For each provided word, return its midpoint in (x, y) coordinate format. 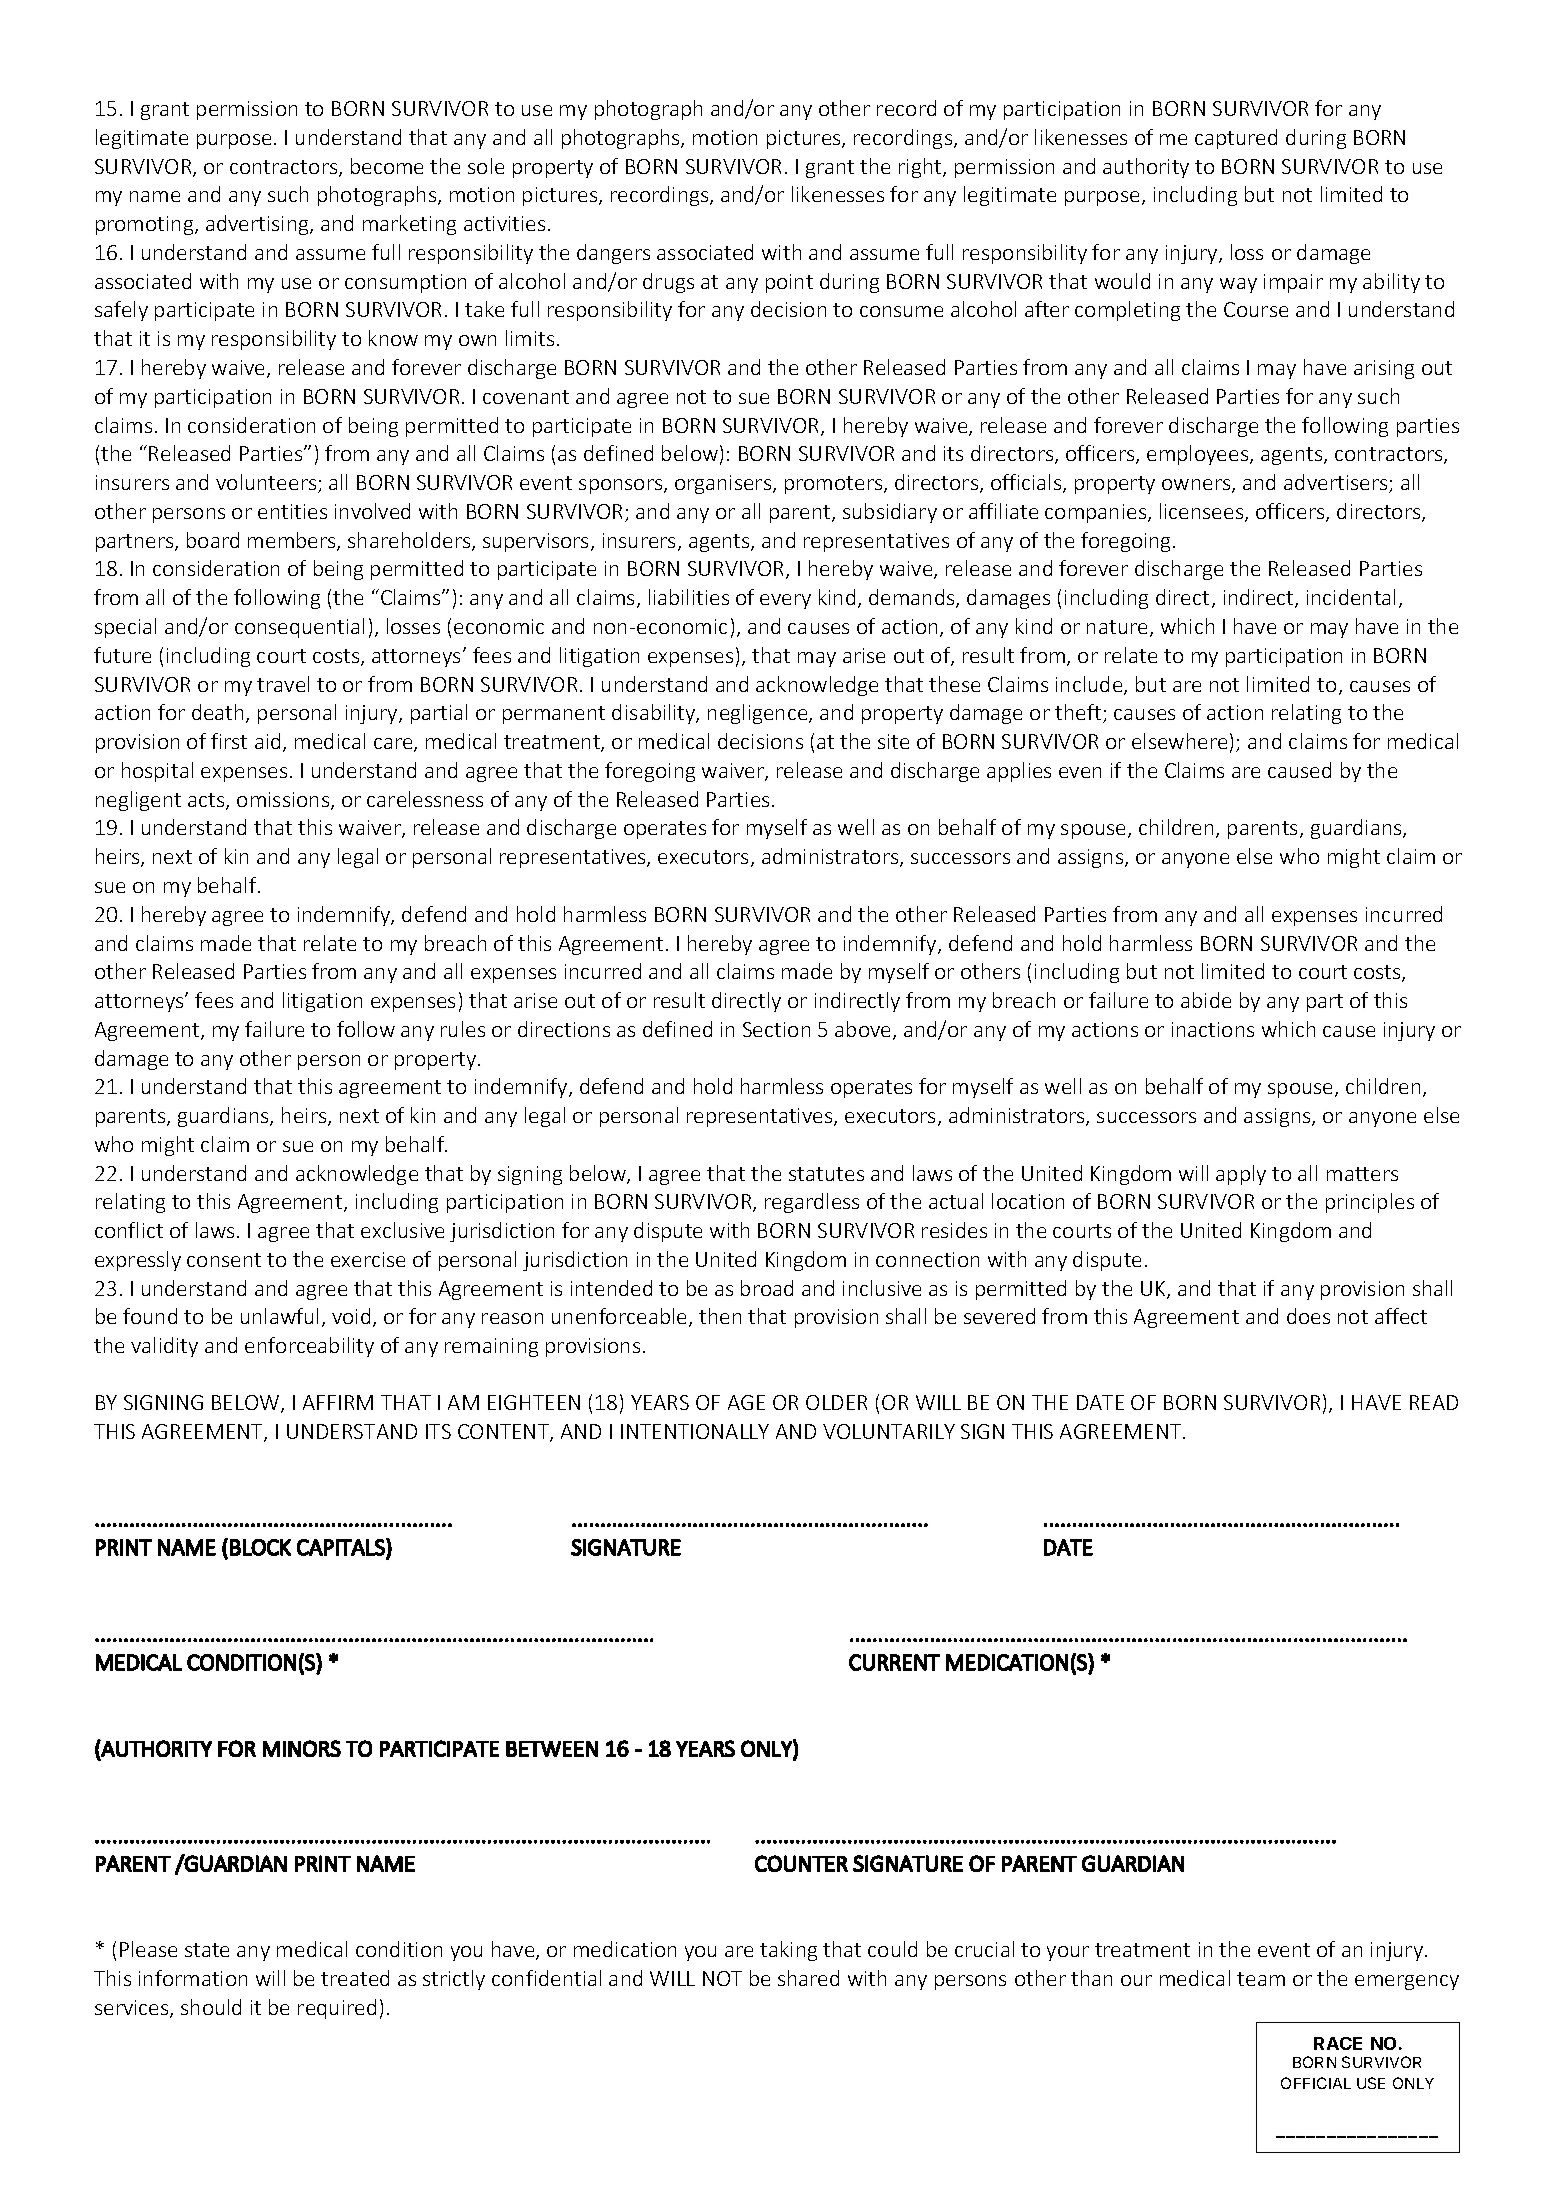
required (337, 2009)
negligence (759, 714)
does (1308, 1316)
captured (1236, 139)
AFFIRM (338, 1402)
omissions (284, 801)
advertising (258, 225)
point (789, 283)
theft (1079, 713)
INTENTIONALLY (695, 1431)
